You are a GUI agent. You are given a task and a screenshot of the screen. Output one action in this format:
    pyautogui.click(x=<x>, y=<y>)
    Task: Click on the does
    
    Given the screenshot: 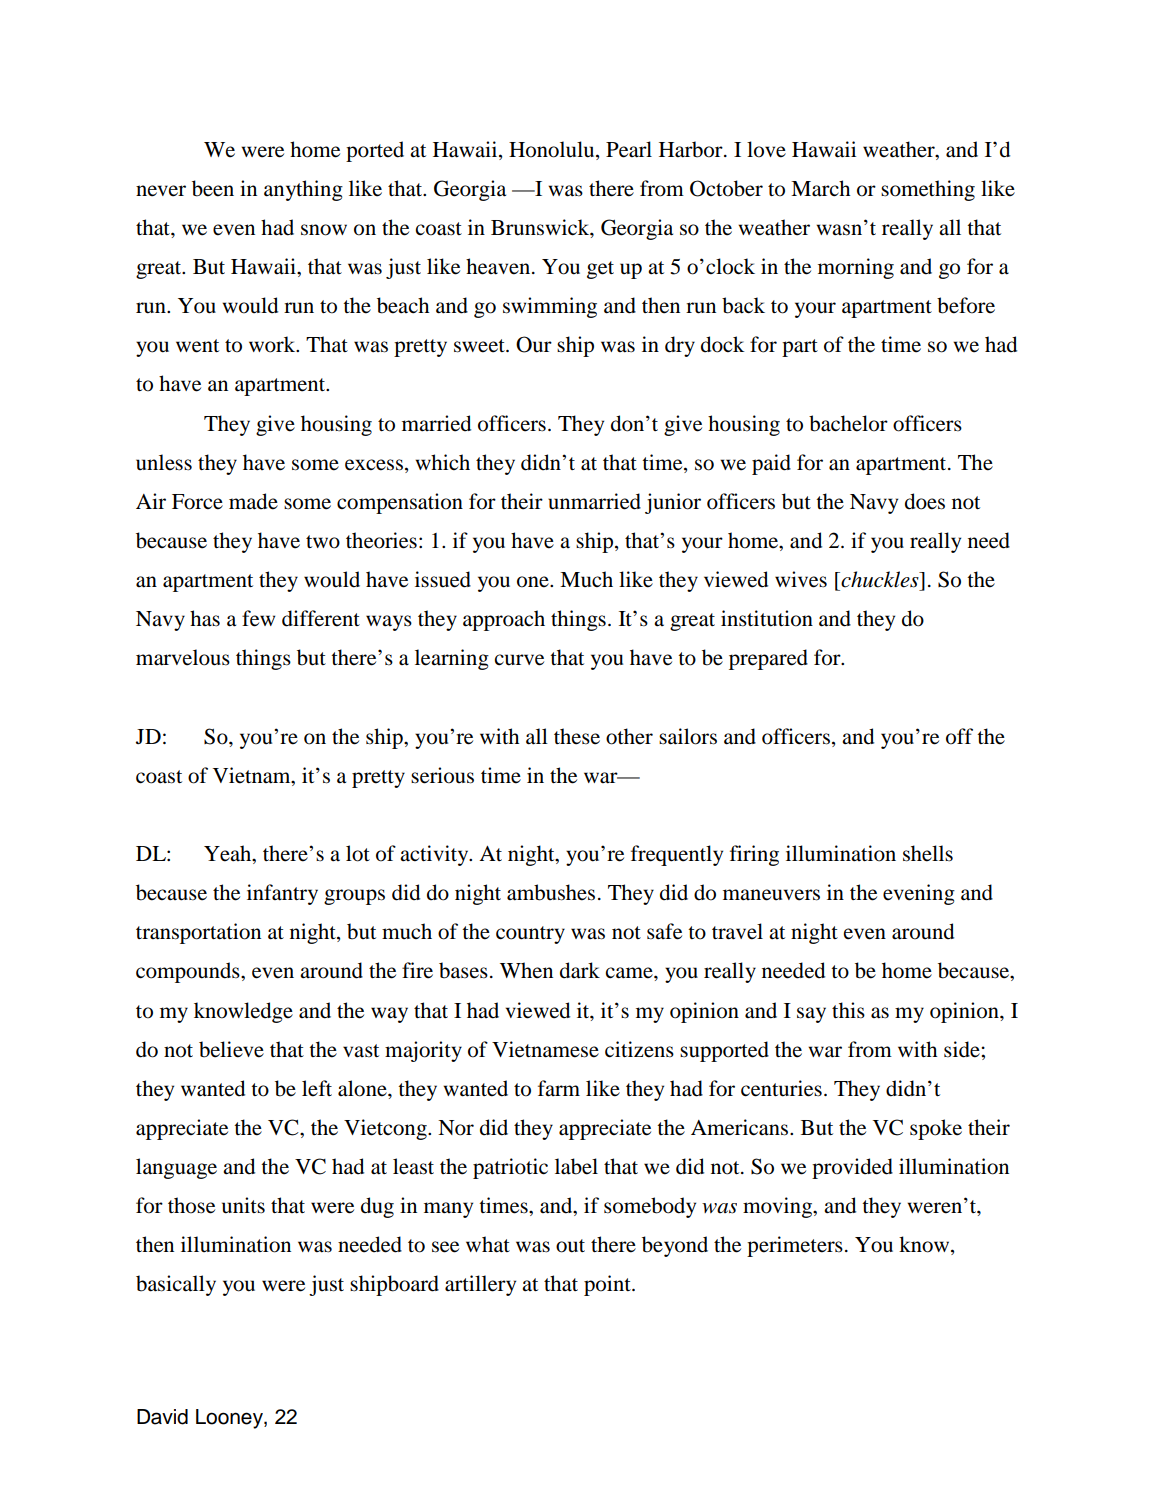 What is the action you would take?
    pyautogui.click(x=925, y=501)
